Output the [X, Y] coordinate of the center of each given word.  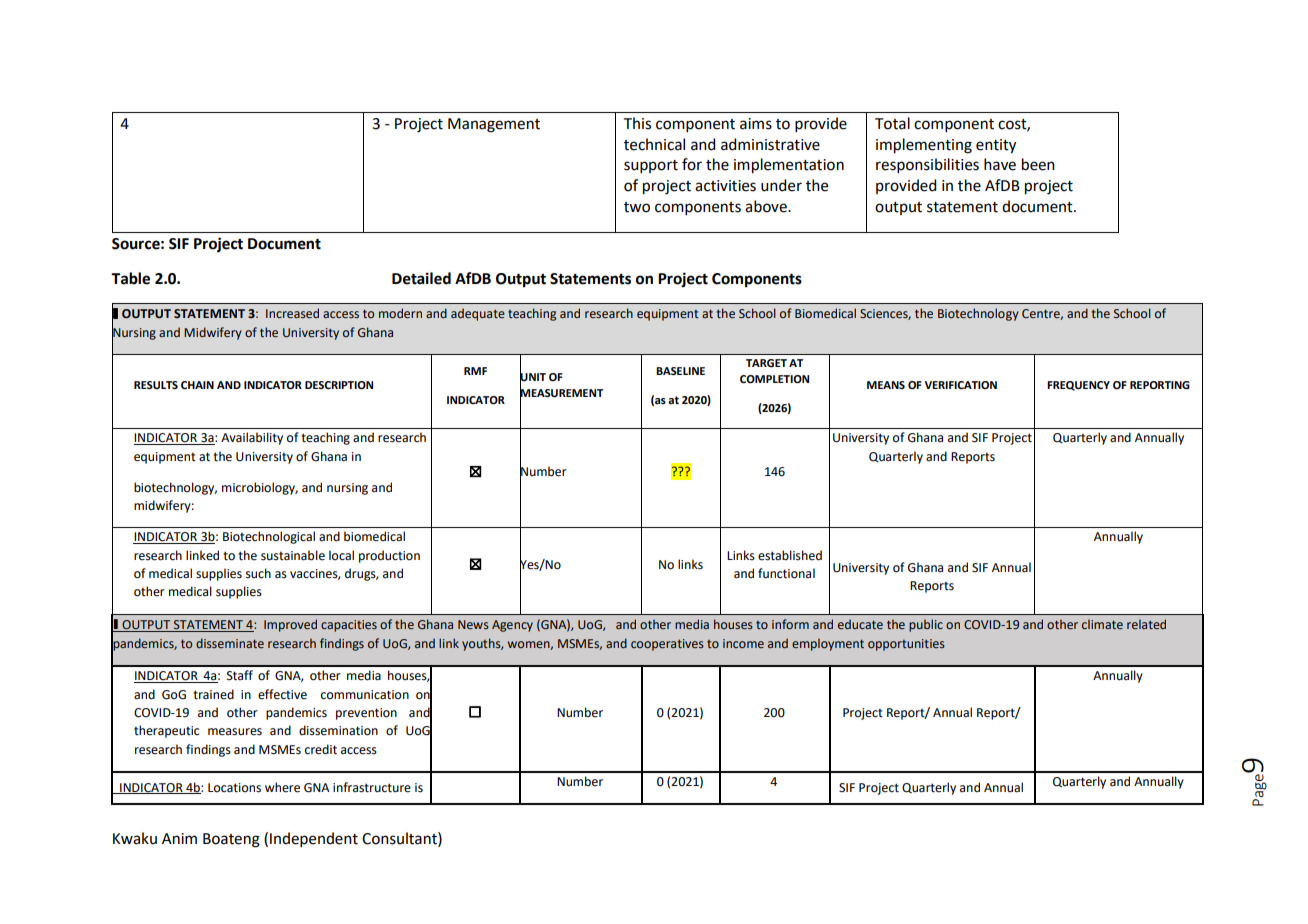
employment [828, 644]
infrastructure [372, 787]
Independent [314, 839]
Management [494, 125]
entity [996, 146]
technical [654, 144]
